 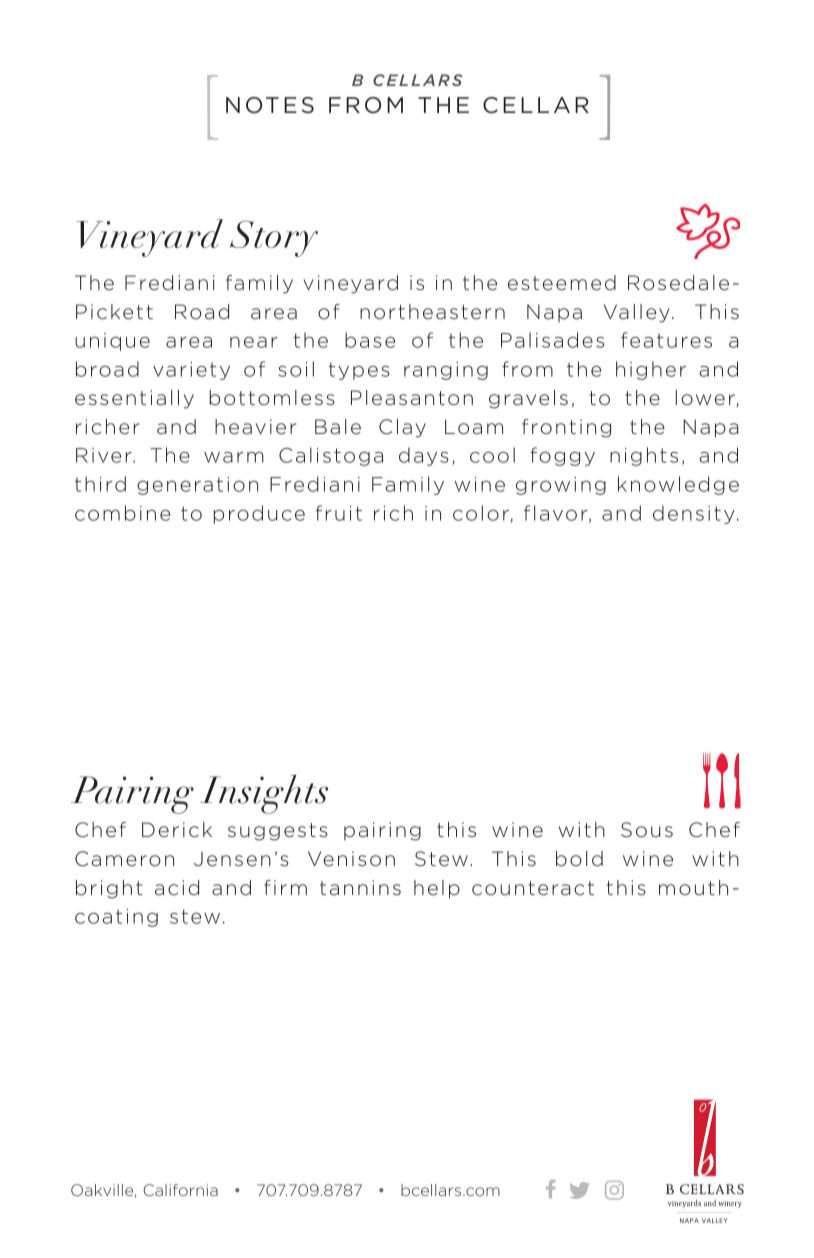 What do you see at coordinates (197, 486) in the image?
I see `generation` at bounding box center [197, 486].
